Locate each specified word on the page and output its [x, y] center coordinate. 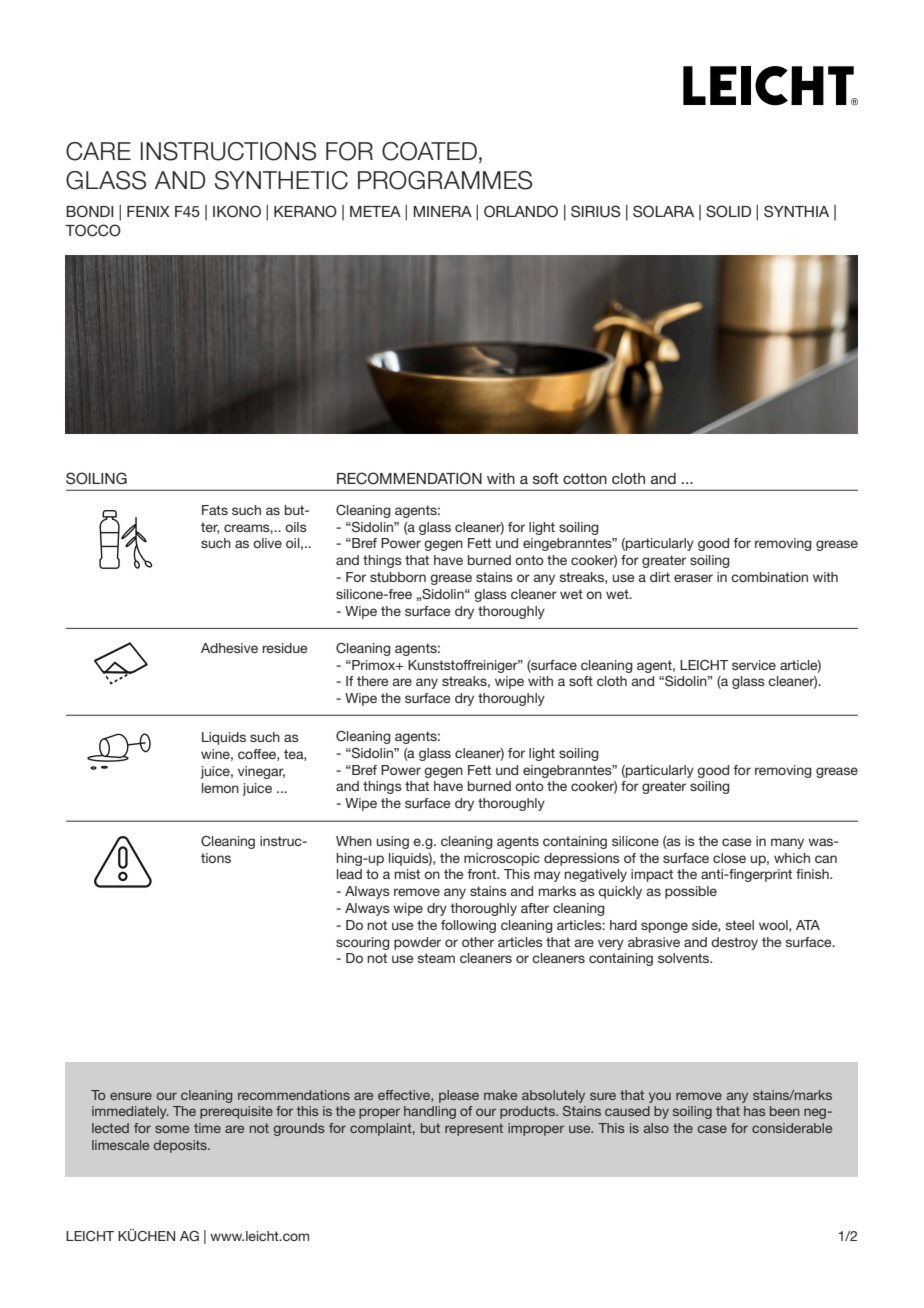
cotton [585, 478]
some [172, 1129]
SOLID [728, 211]
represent [474, 1130]
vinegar [261, 772]
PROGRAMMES [445, 180]
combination [769, 577]
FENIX [148, 211]
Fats [215, 510]
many [787, 843]
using [392, 842]
